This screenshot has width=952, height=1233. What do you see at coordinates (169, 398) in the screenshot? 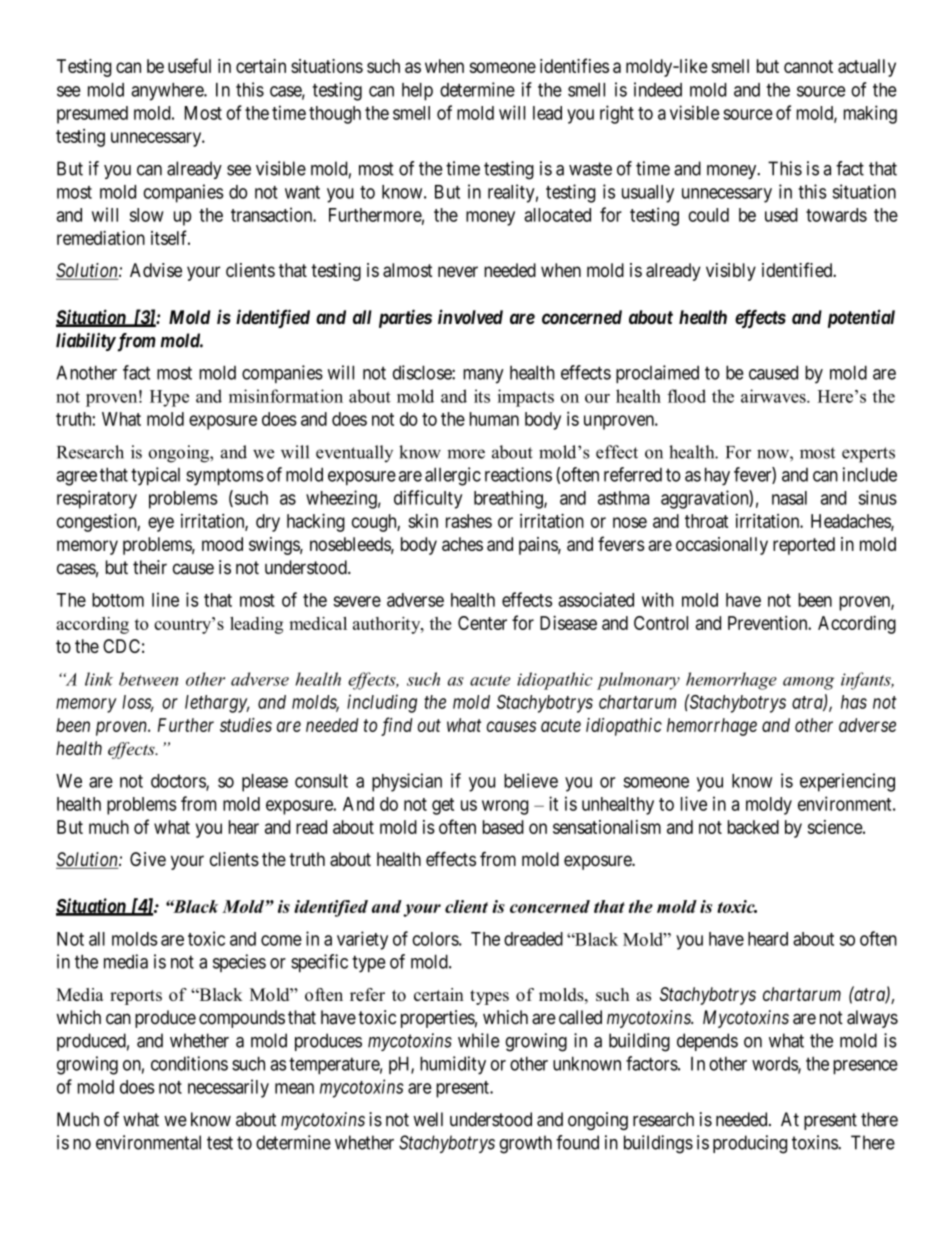
I see `Hype` at bounding box center [169, 398].
